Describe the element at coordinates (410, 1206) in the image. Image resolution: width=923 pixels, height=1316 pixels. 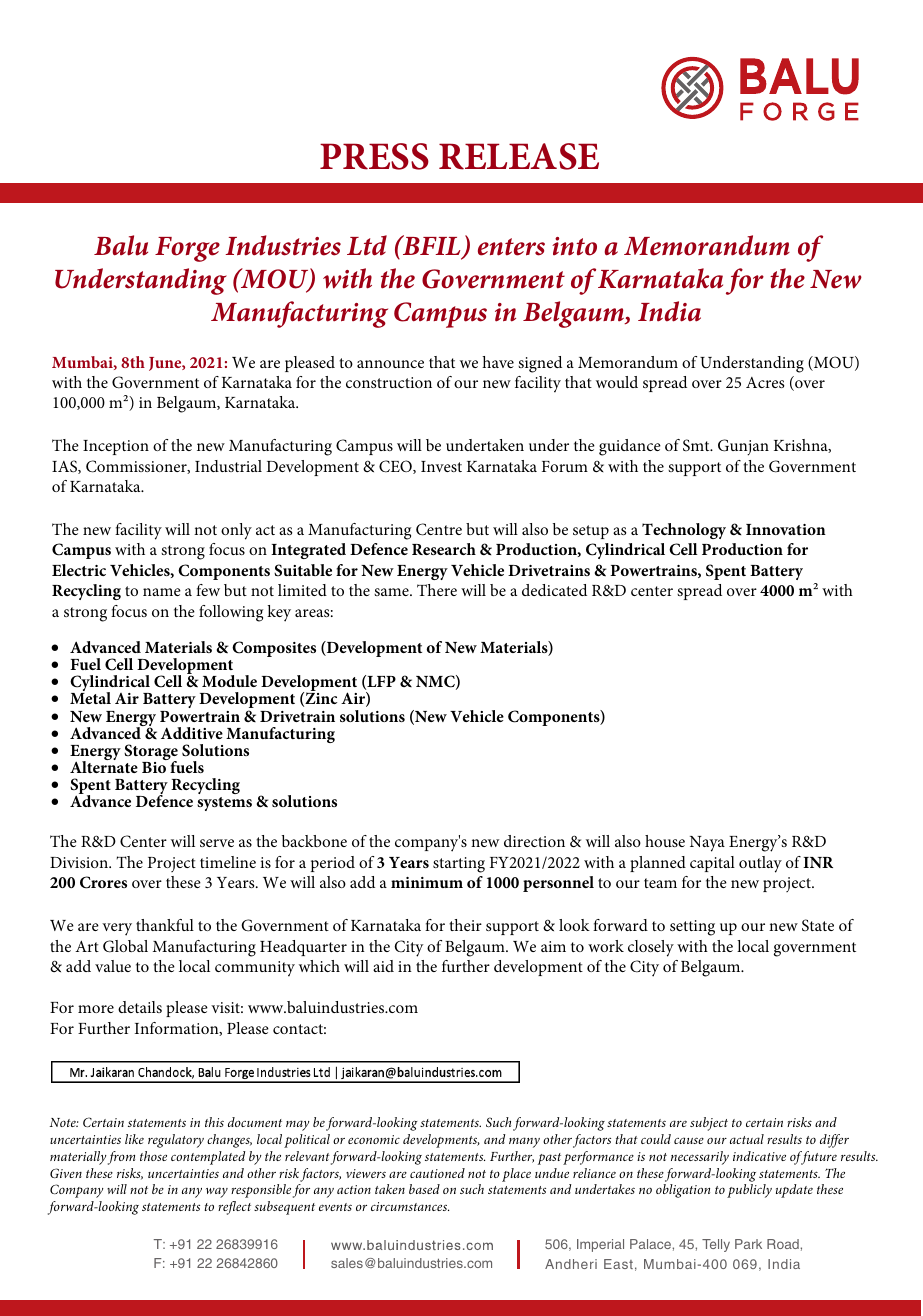
I see `circumstances` at that location.
